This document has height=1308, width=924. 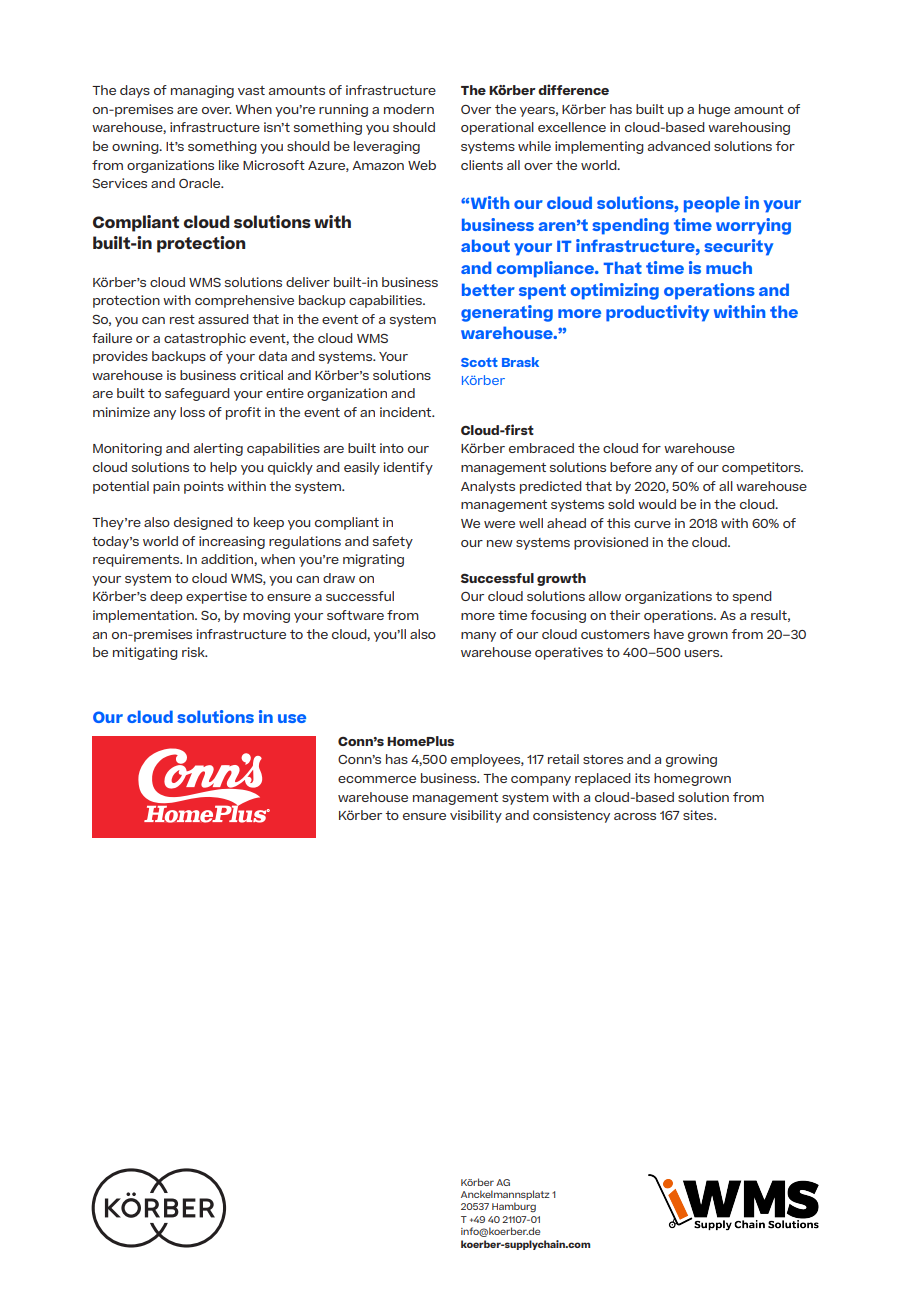 I want to click on modern, so click(x=409, y=109).
